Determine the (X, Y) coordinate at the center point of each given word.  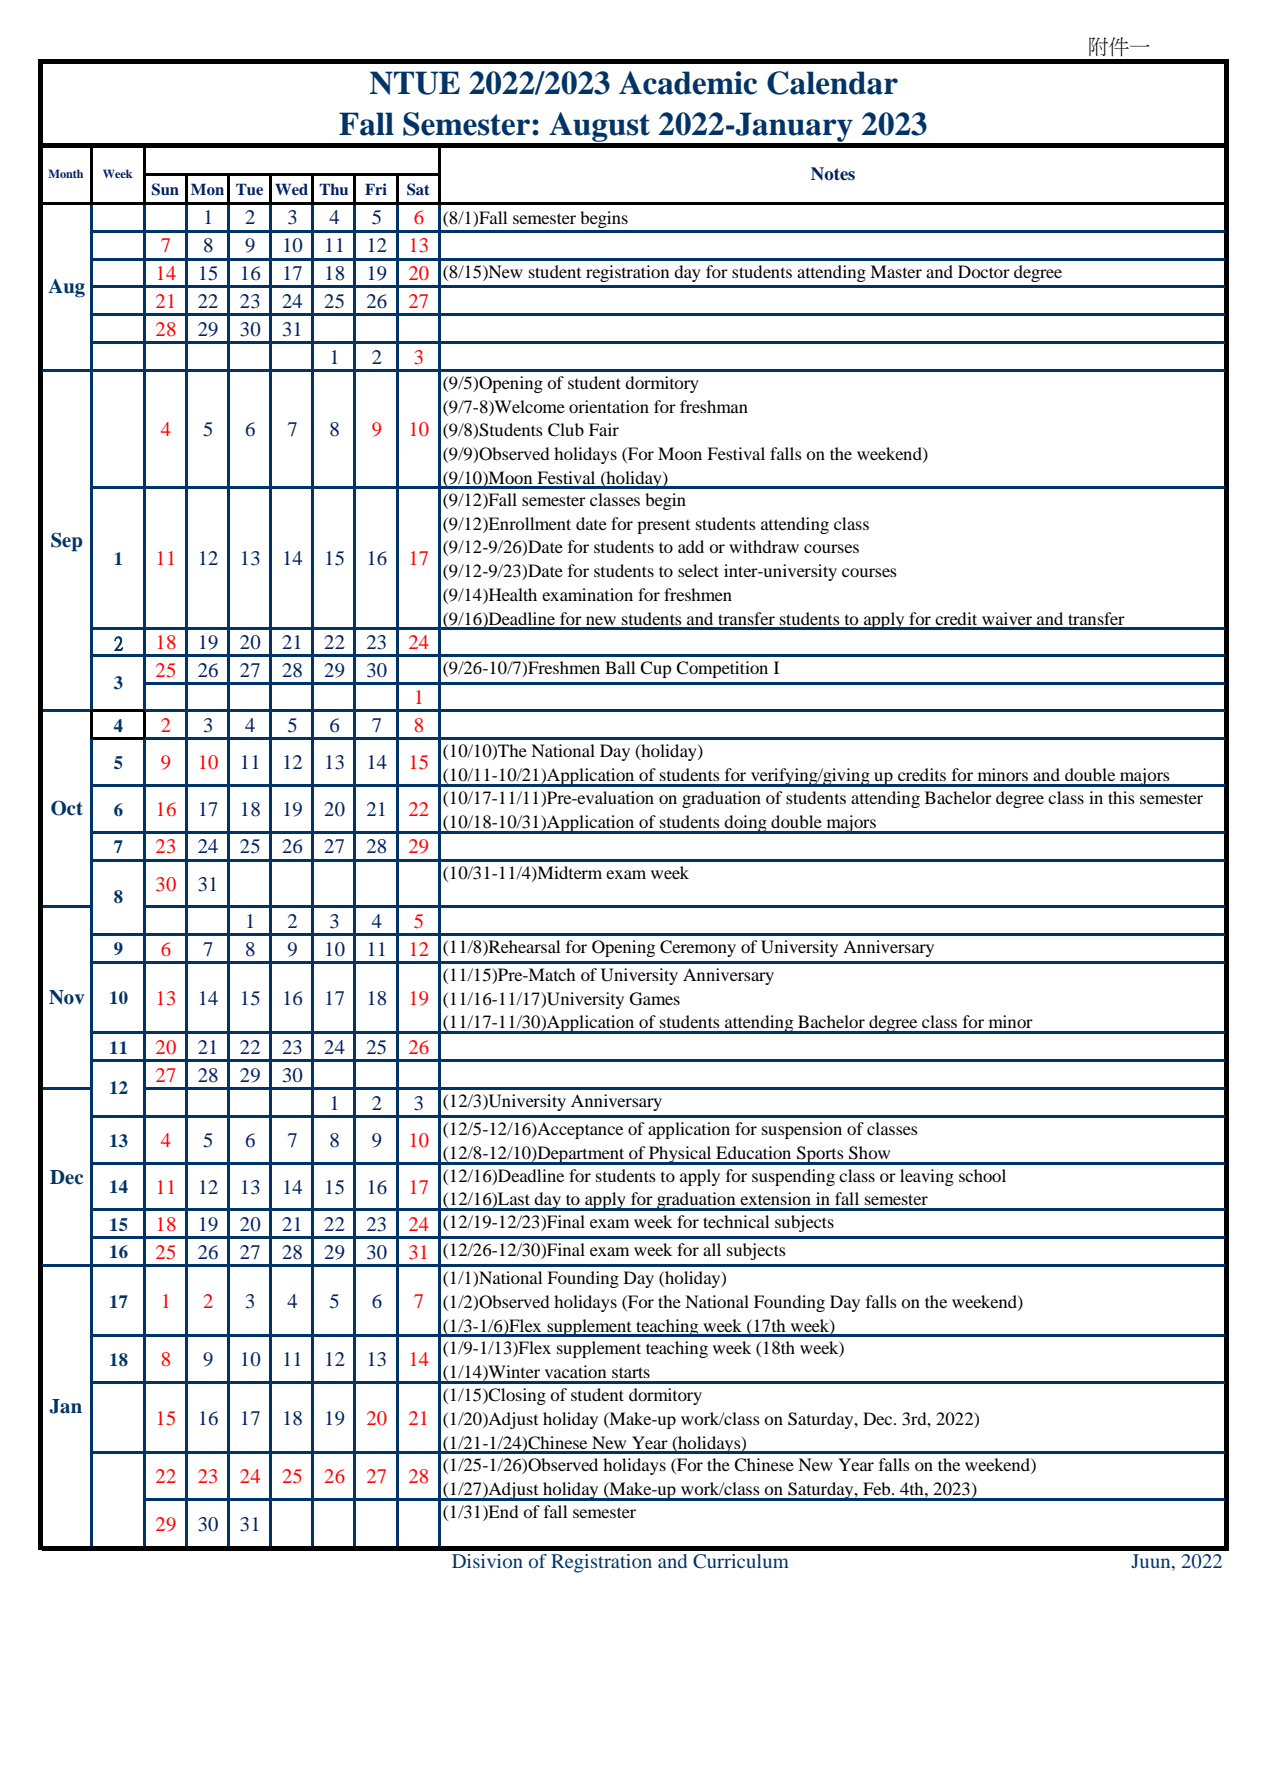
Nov (66, 997)
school (982, 1175)
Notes (833, 174)
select (698, 570)
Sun (165, 189)
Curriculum (741, 1561)
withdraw (764, 546)
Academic (688, 83)
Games (655, 999)
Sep (67, 542)
